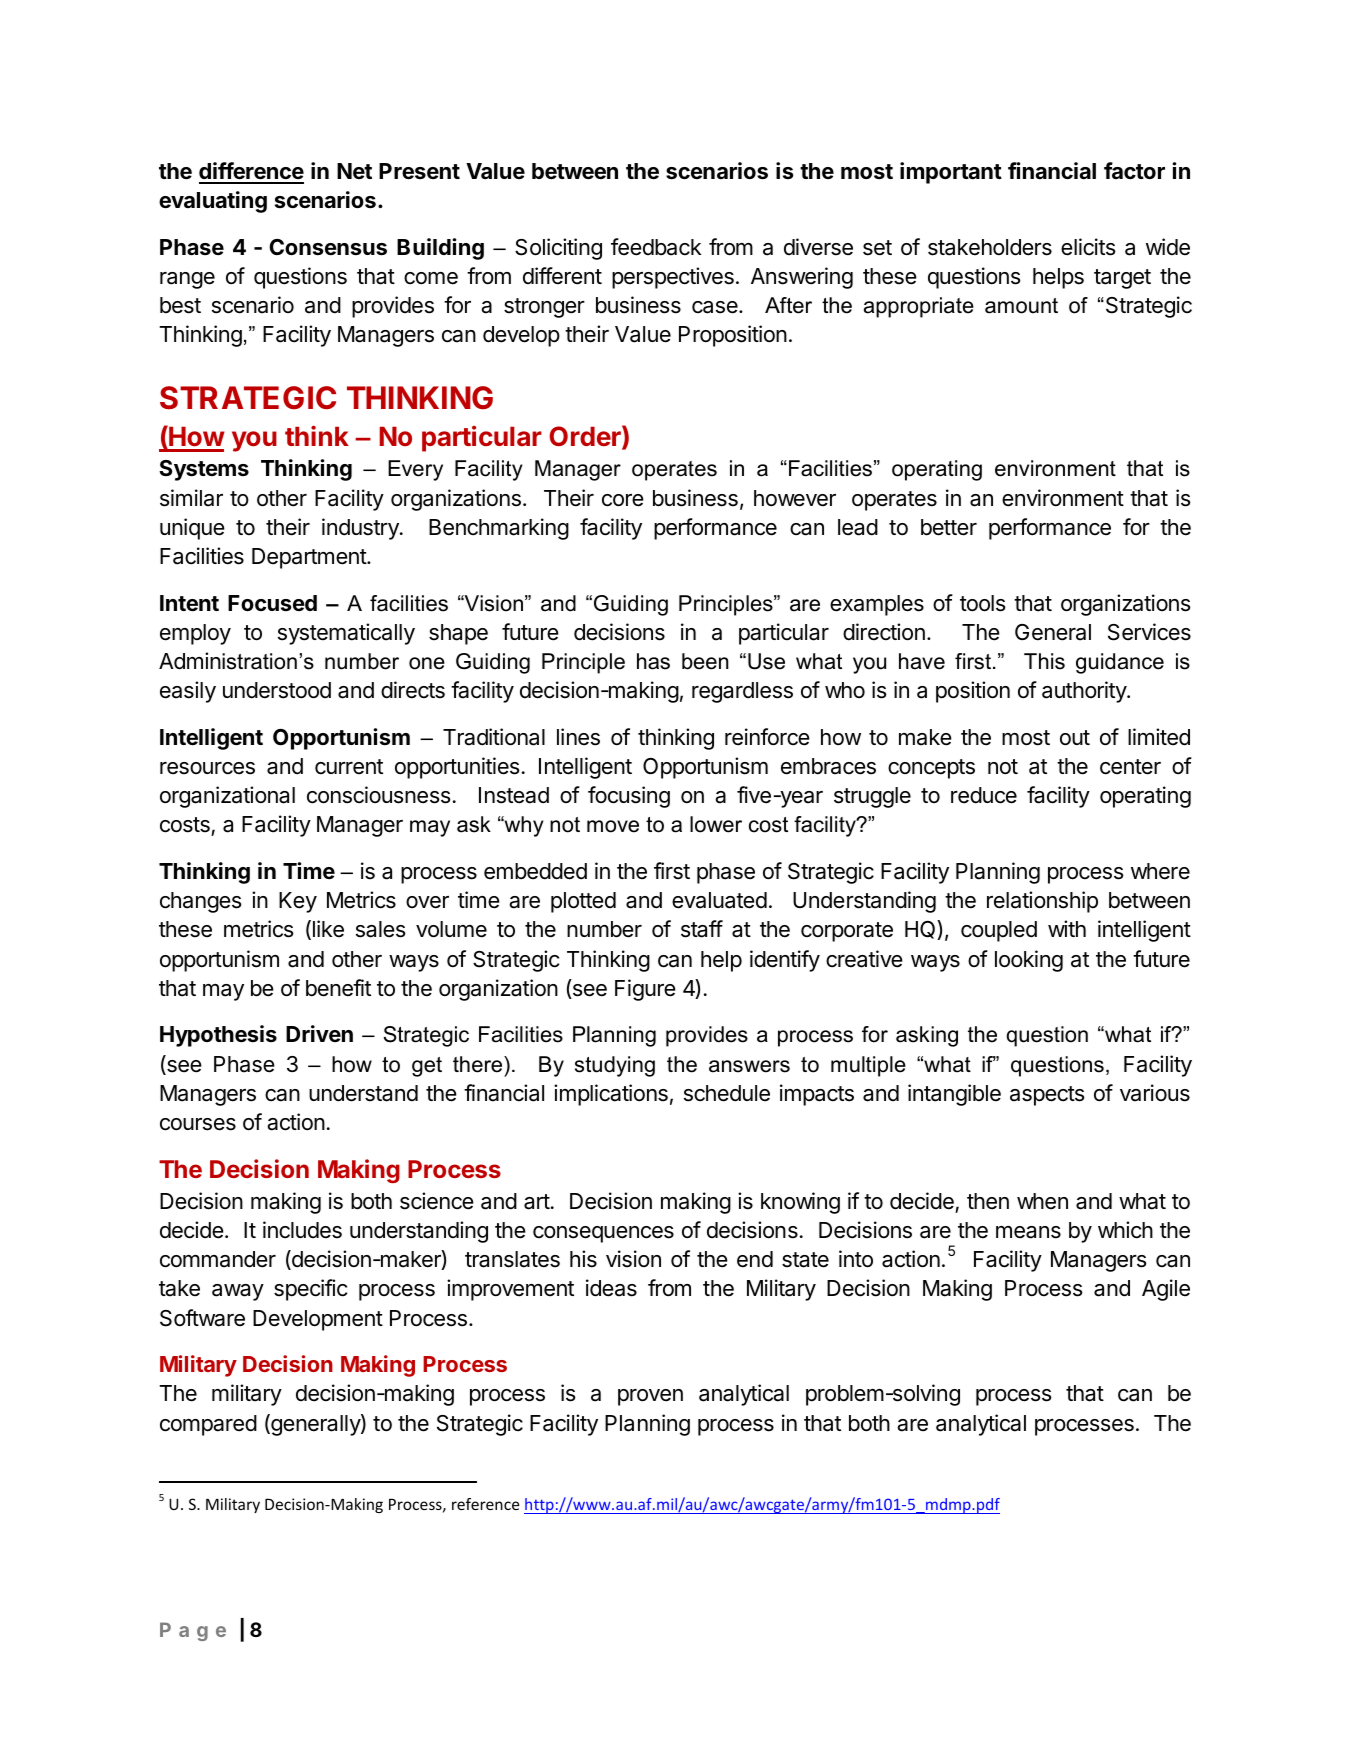 This document has height=1747, width=1350. I want to click on aspects, so click(1047, 1096).
